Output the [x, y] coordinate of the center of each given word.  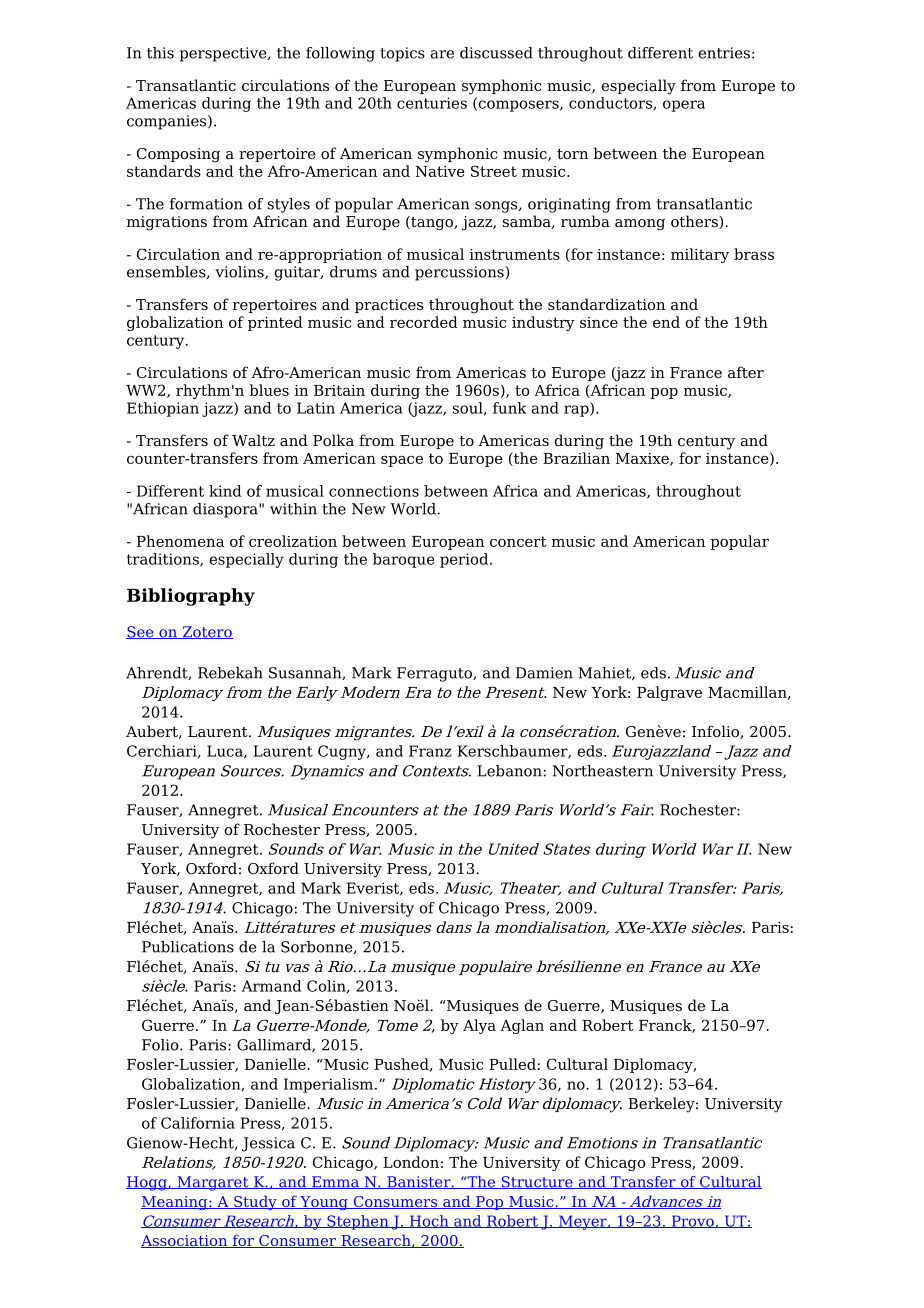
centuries [432, 103]
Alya [479, 1026]
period [465, 560]
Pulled [512, 1064]
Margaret [213, 1183]
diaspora [226, 510]
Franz [430, 751]
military [700, 255]
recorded [424, 322]
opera [684, 106]
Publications [188, 947]
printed [275, 323]
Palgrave [669, 693]
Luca [226, 752]
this [160, 53]
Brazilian [576, 458]
